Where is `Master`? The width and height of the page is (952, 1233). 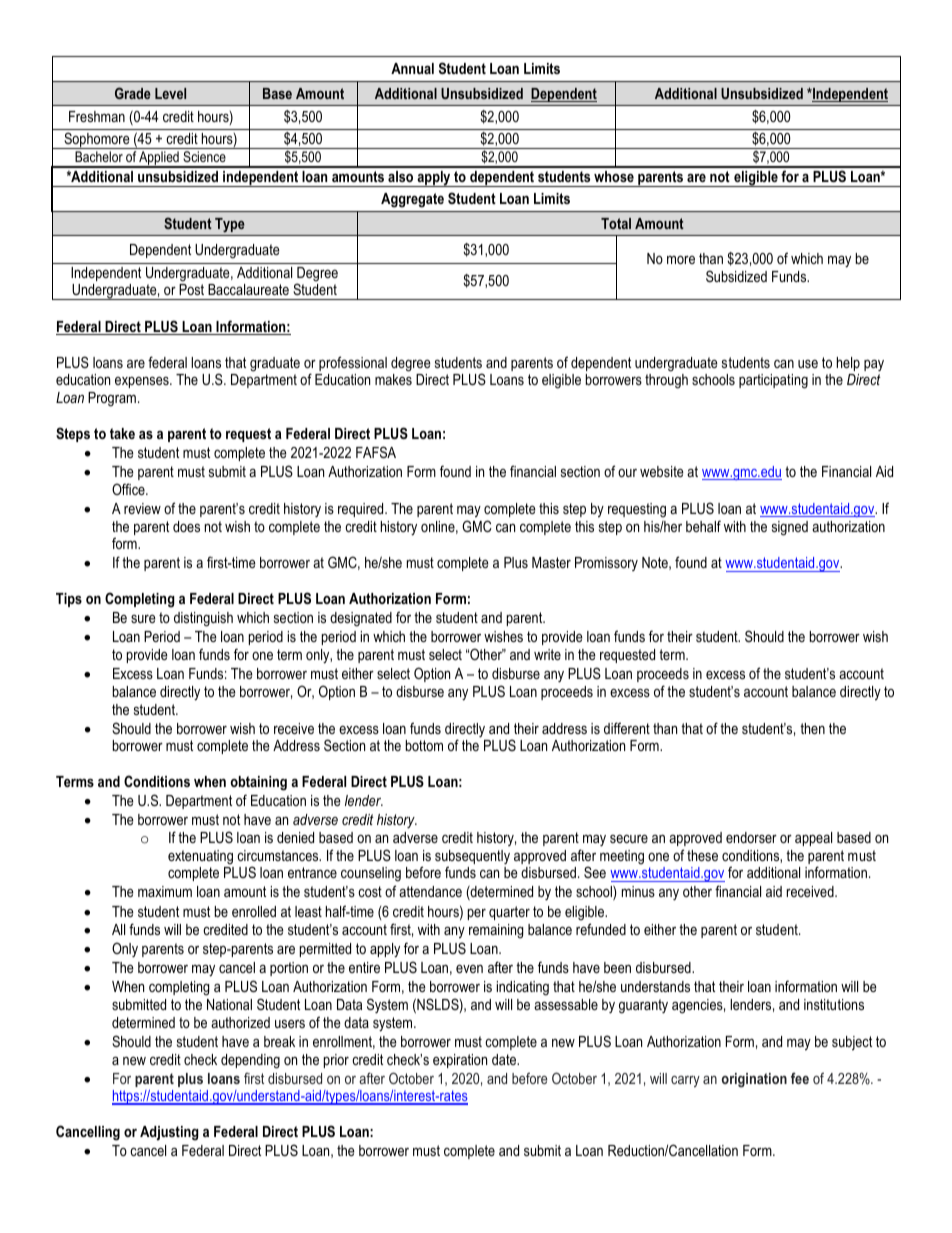
Master is located at coordinates (551, 562).
